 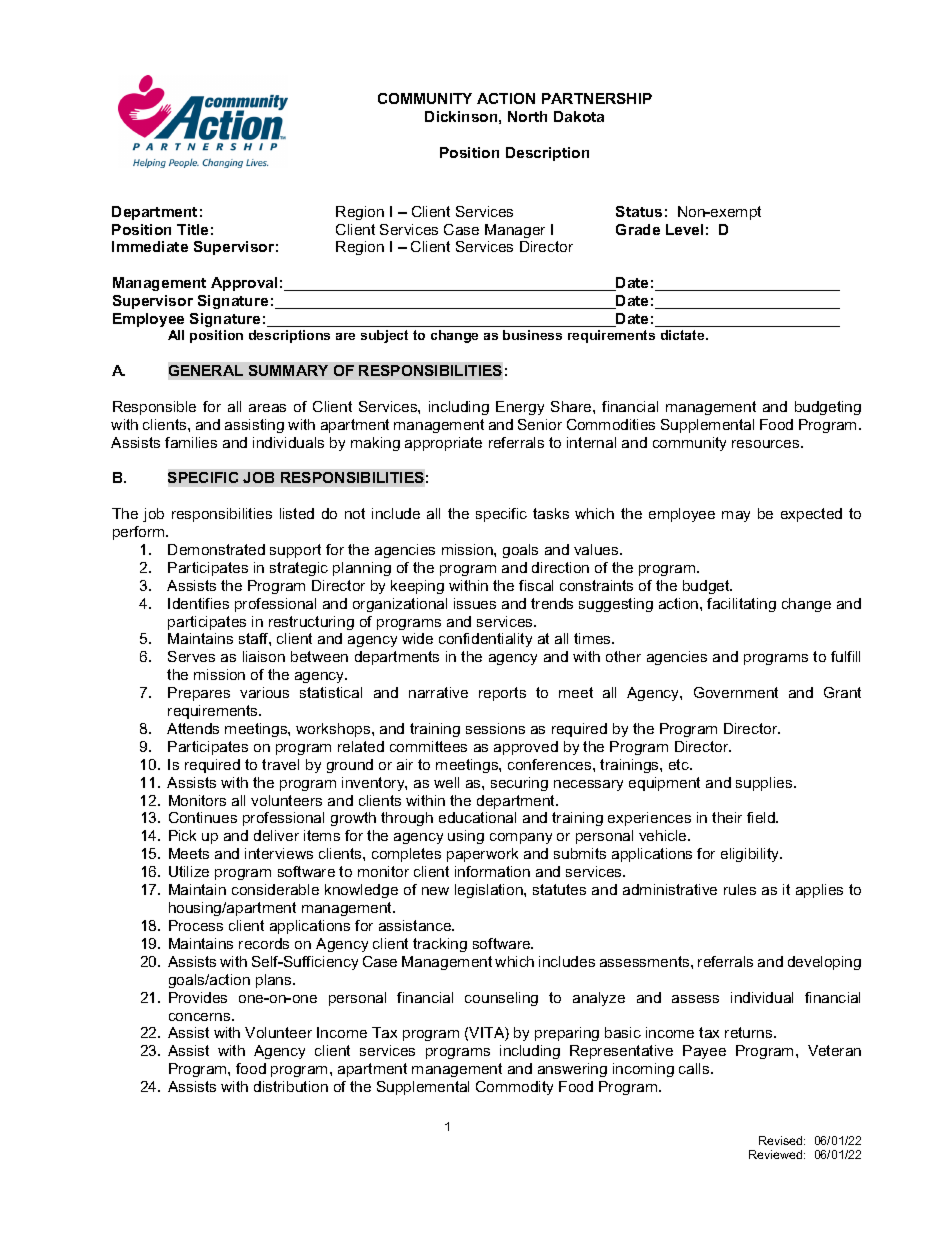 I want to click on Level, so click(x=684, y=229).
